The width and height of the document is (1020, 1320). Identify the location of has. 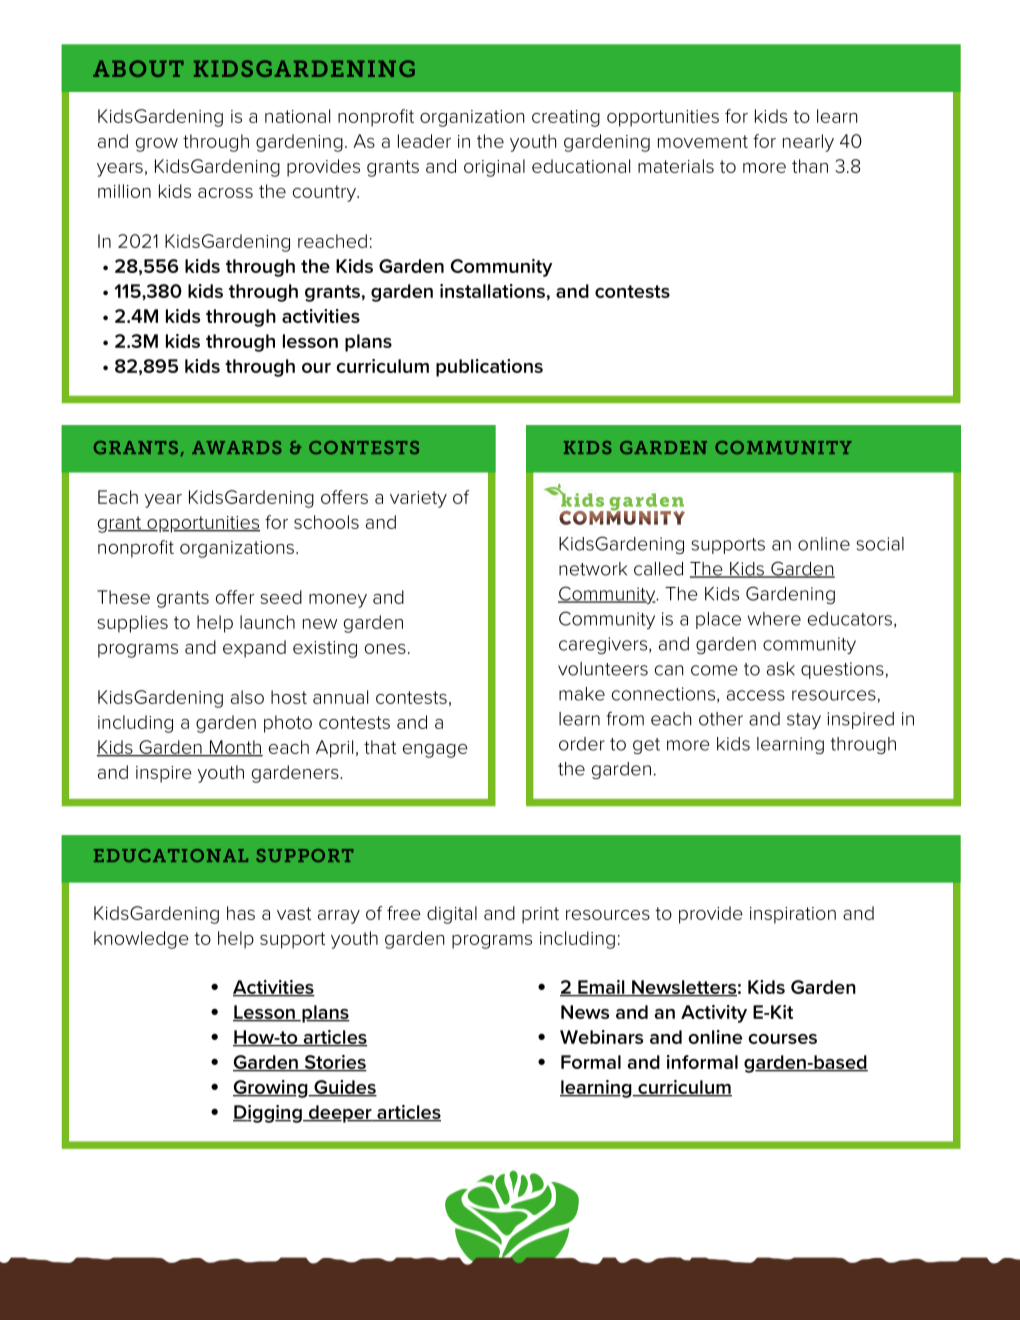
(241, 913).
